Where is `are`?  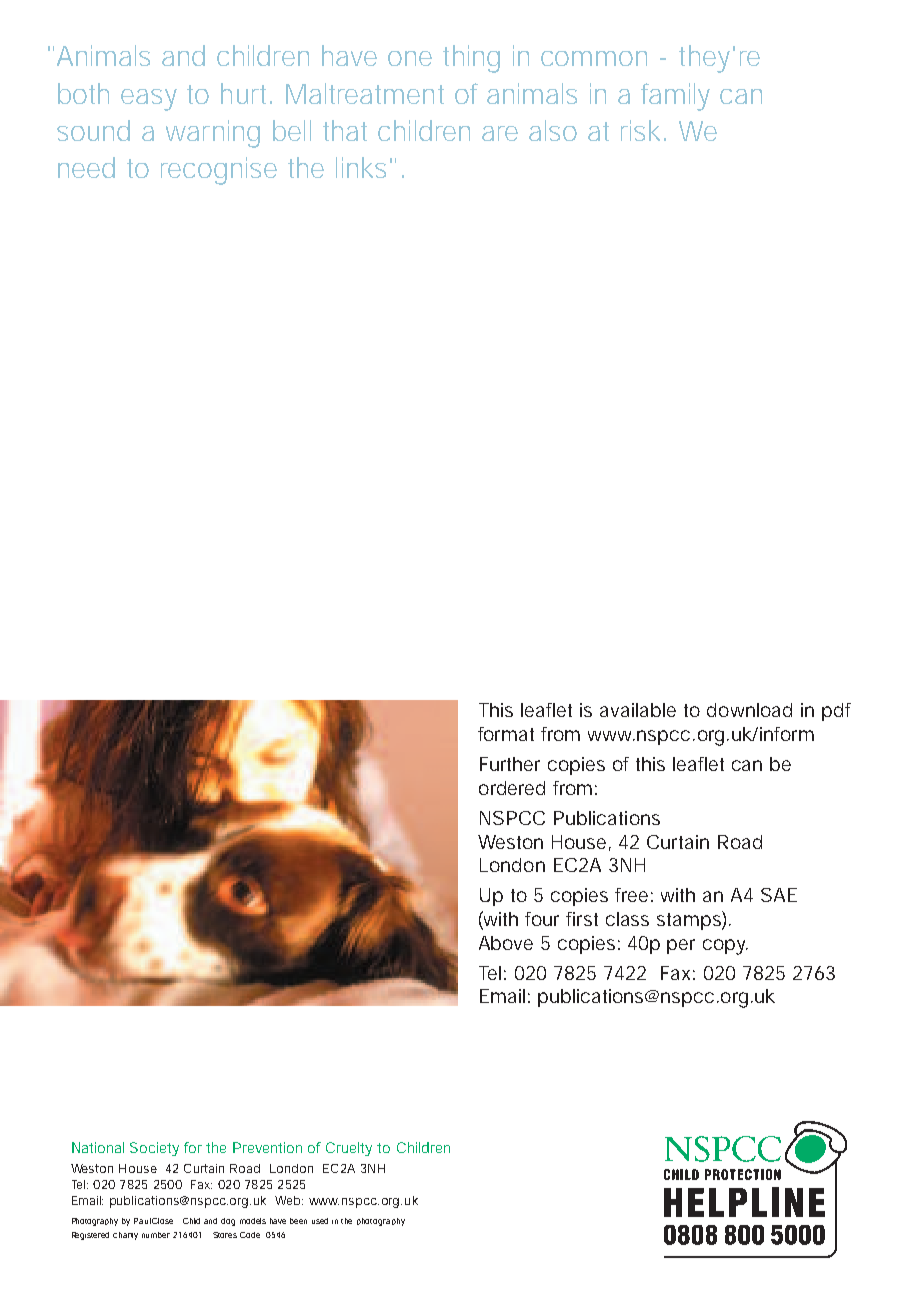
are is located at coordinates (500, 133).
